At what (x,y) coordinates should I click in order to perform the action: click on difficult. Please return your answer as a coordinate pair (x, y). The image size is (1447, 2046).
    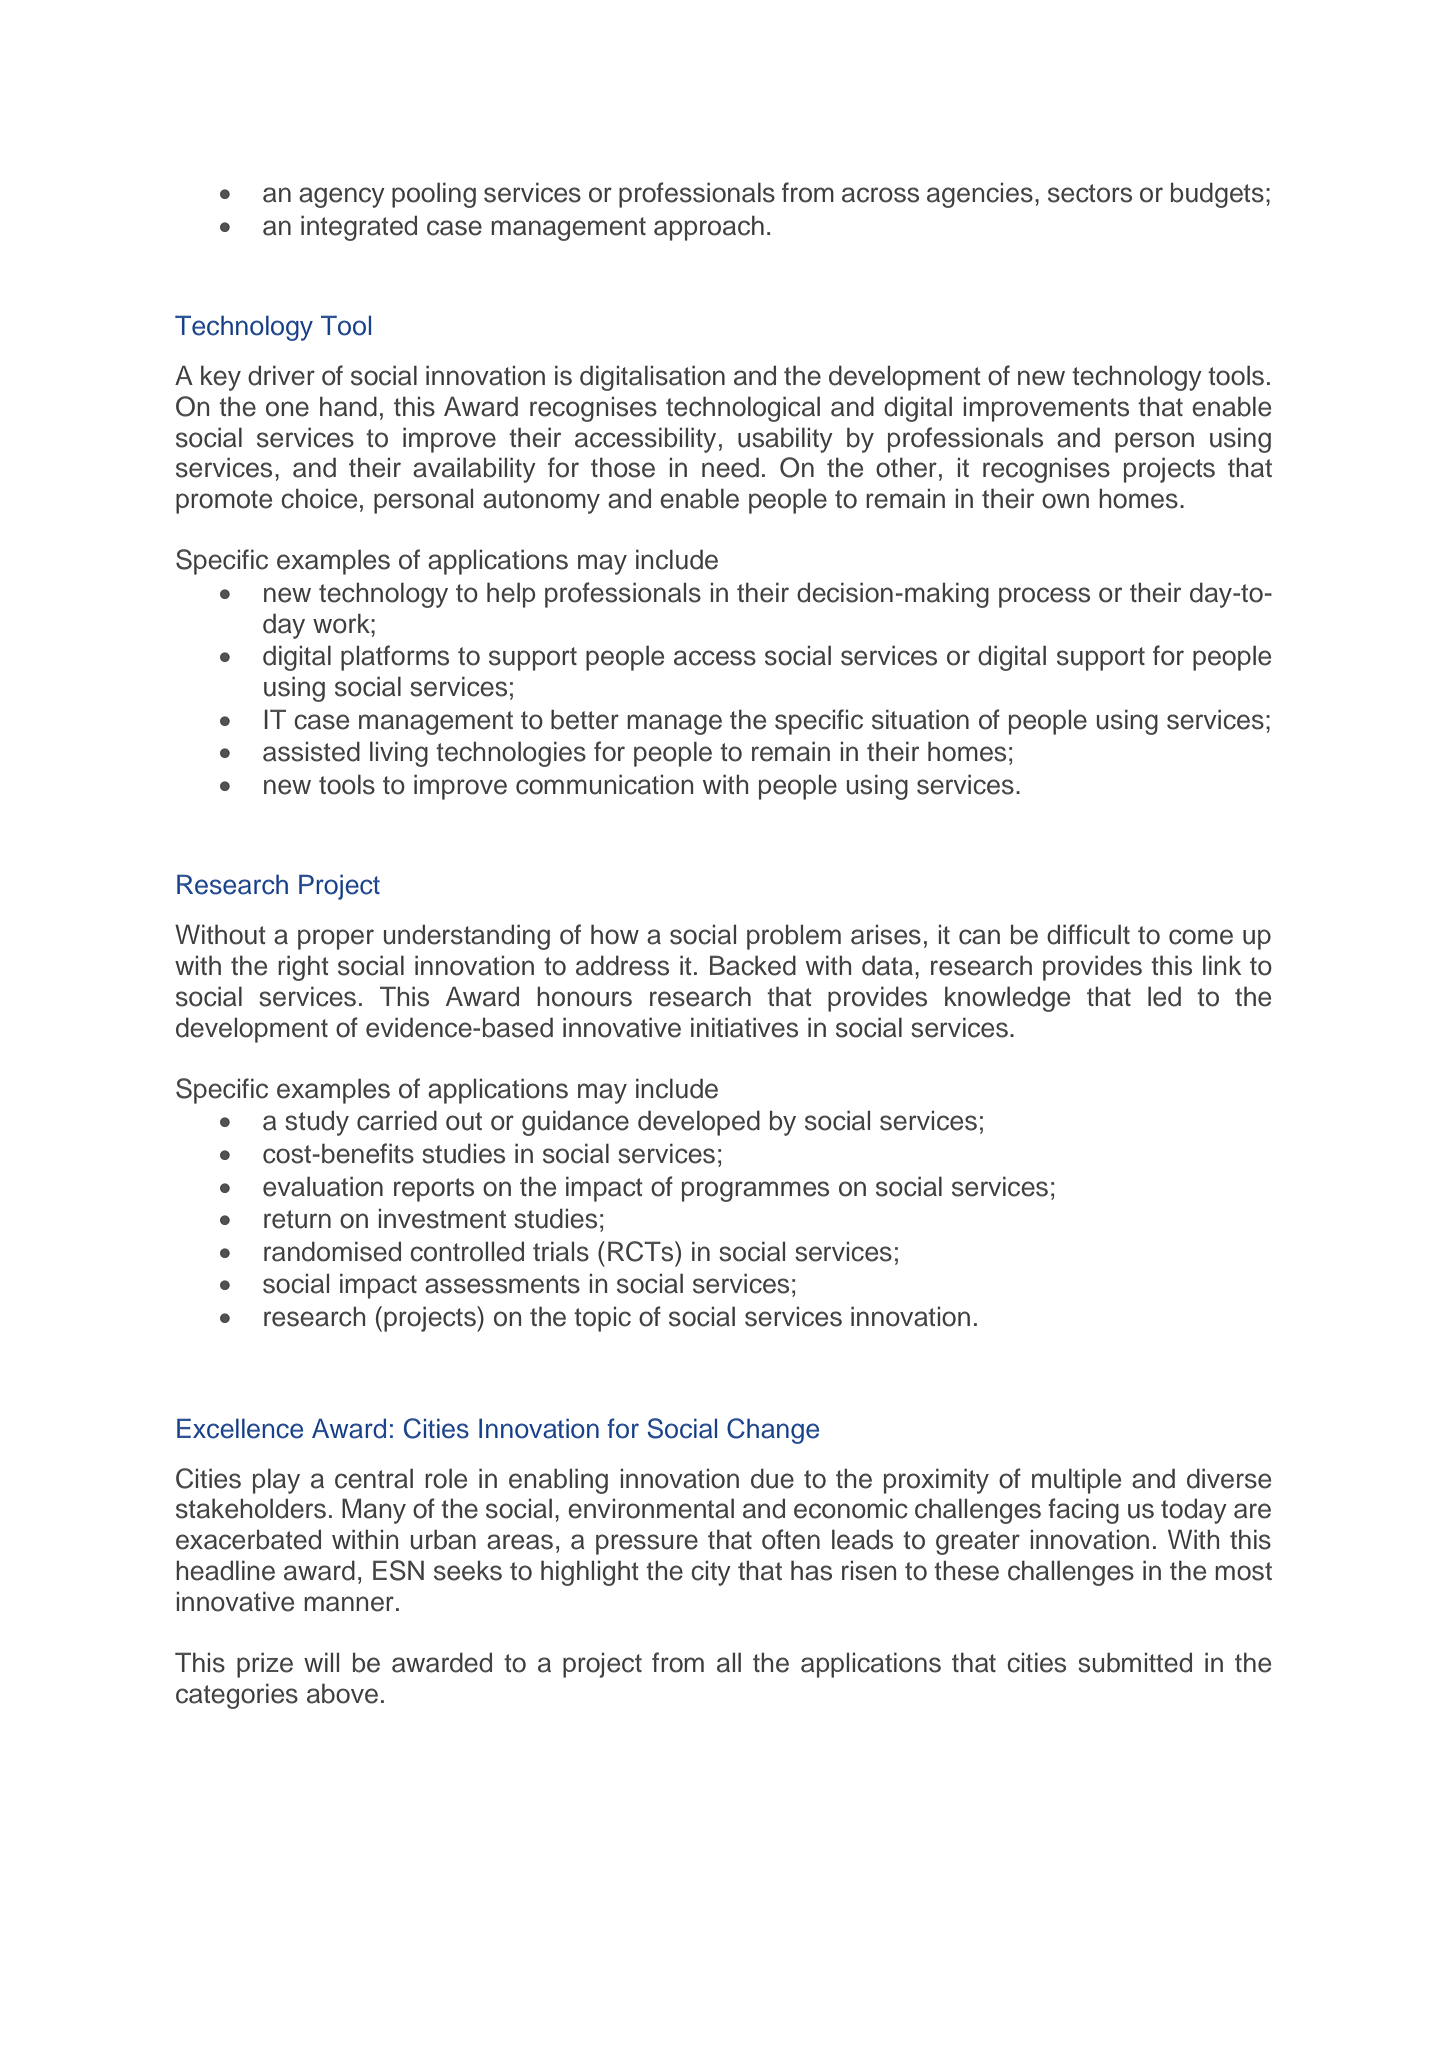
    Looking at the image, I should click on (1088, 934).
